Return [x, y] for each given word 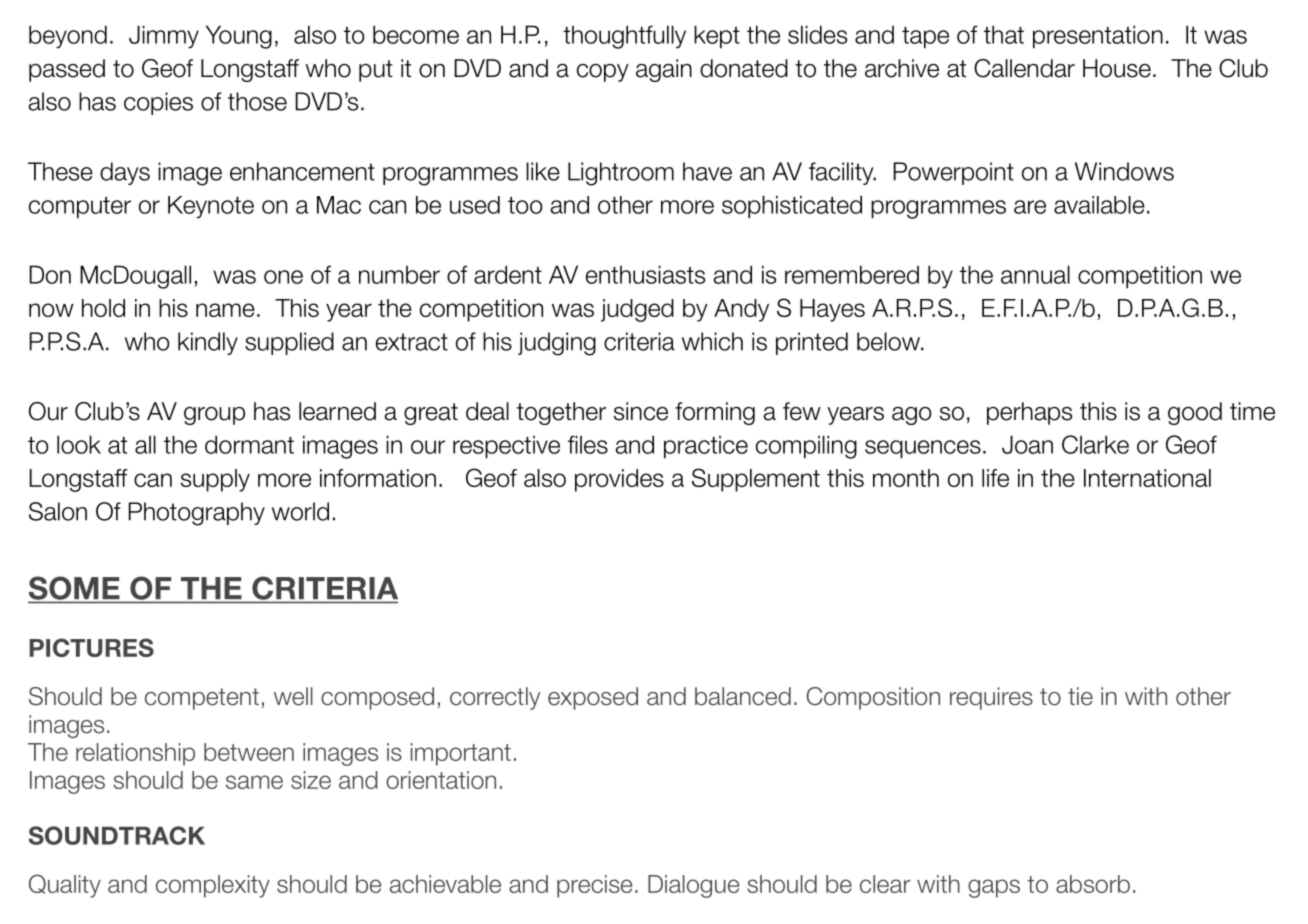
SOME [75, 589]
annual [1035, 274]
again [664, 70]
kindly [208, 343]
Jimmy [164, 37]
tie [1080, 696]
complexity [213, 886]
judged [637, 310]
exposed [593, 698]
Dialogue [693, 886]
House [1117, 68]
